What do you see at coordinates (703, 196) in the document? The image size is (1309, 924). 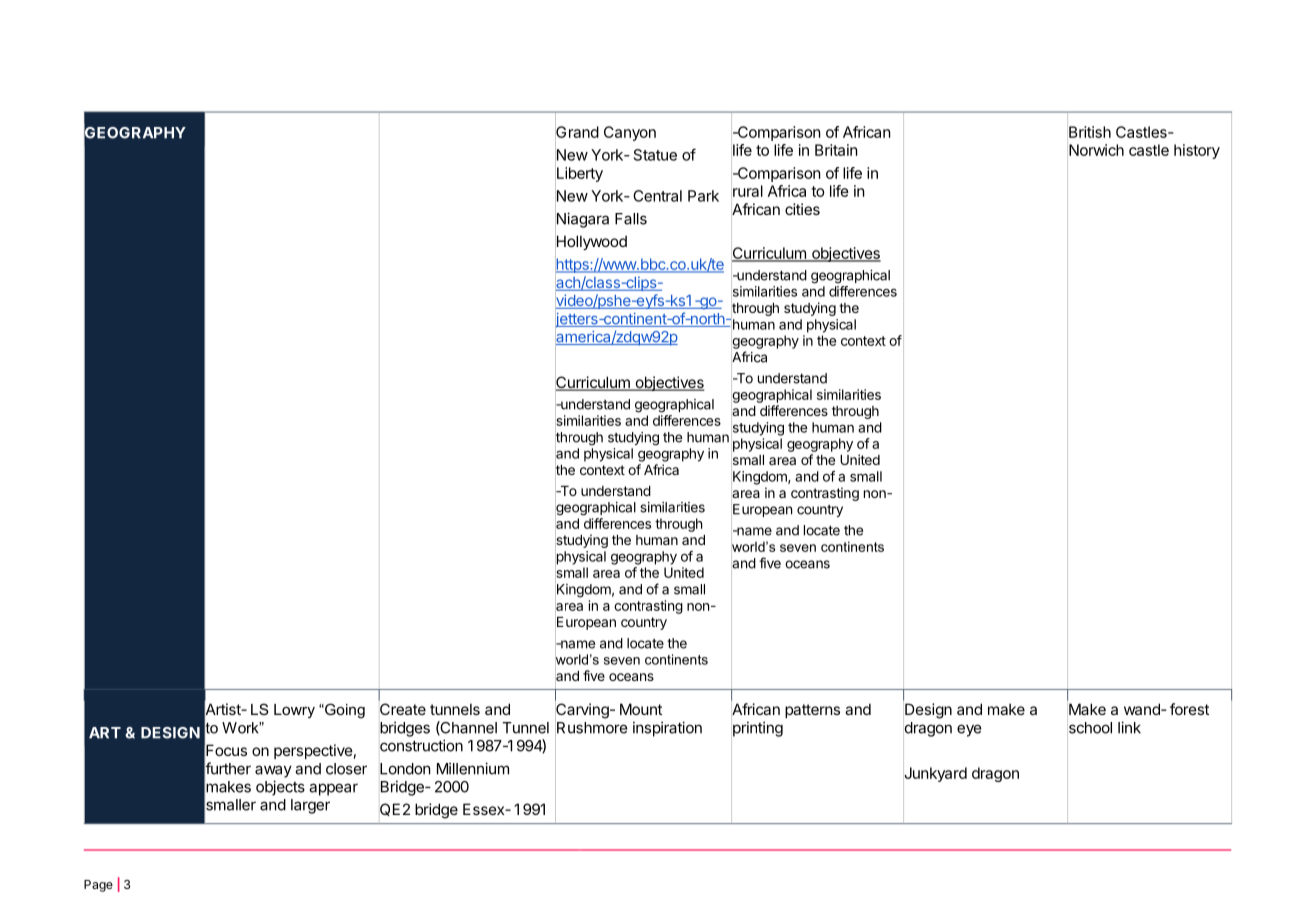 I see `Park` at bounding box center [703, 196].
